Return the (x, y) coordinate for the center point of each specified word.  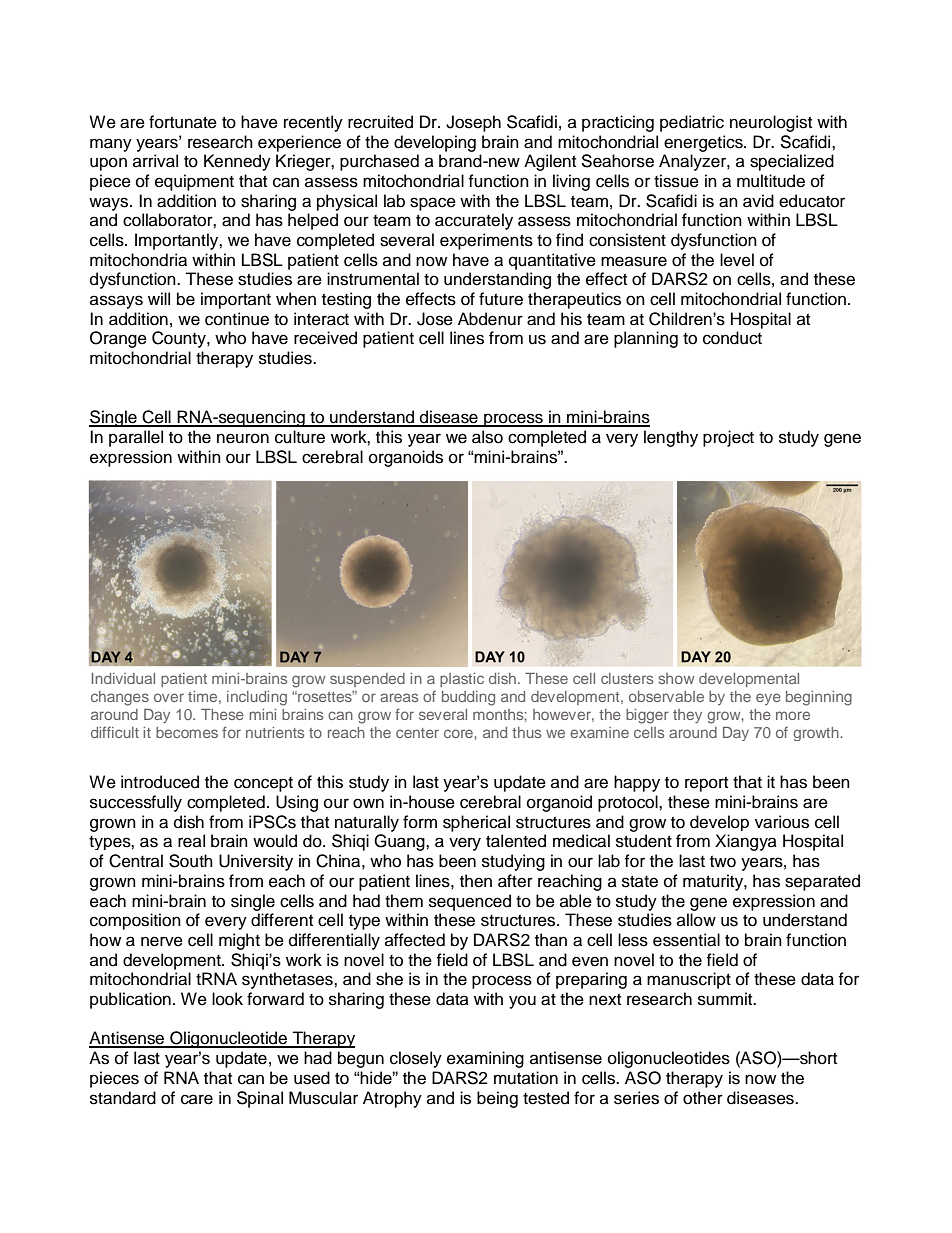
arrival (155, 161)
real (191, 841)
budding (468, 698)
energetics (704, 143)
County (180, 339)
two (723, 862)
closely (416, 1059)
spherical (476, 823)
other (703, 1098)
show (676, 678)
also (487, 437)
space (433, 204)
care (197, 1099)
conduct (732, 338)
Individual (123, 678)
